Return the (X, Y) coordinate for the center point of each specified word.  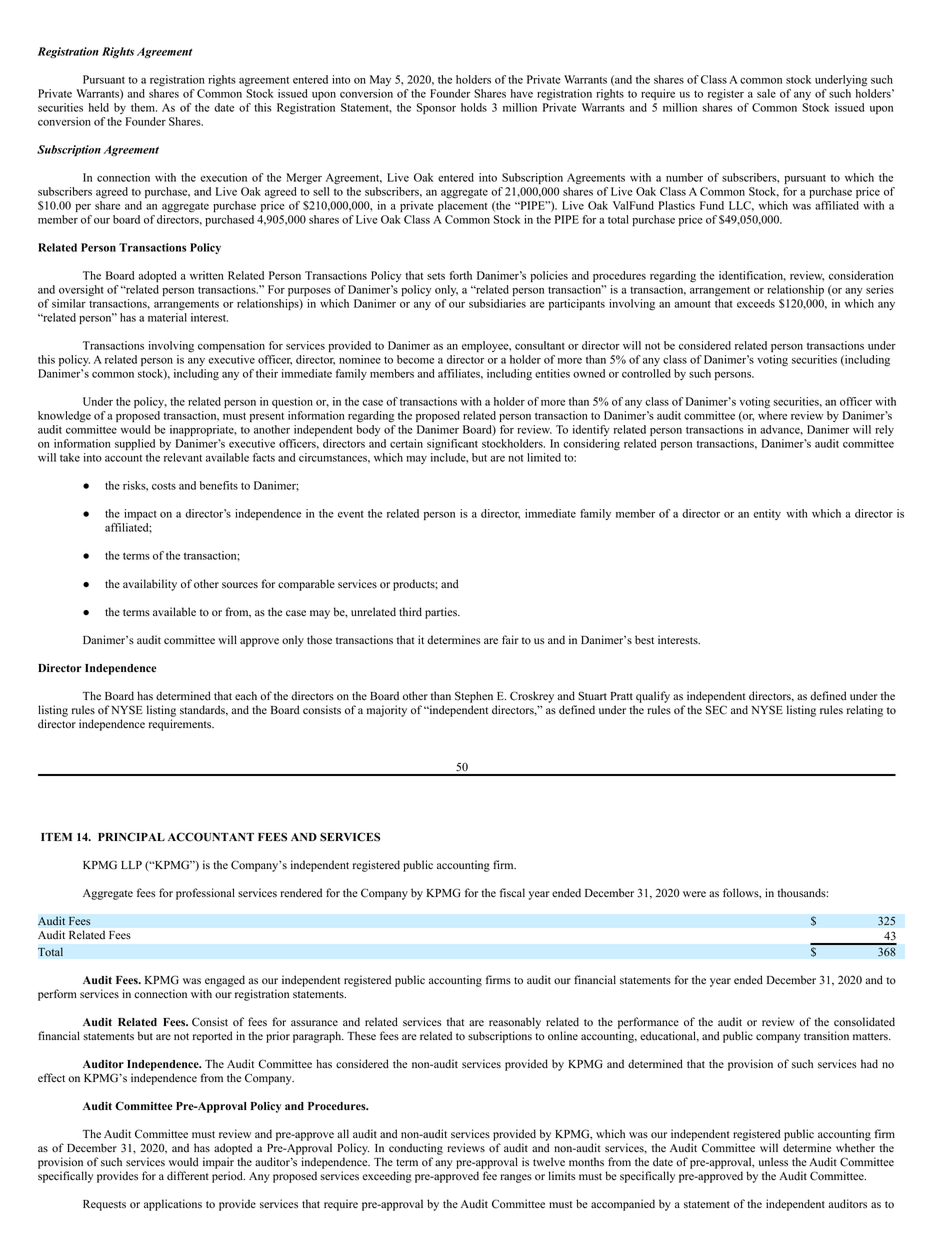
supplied (135, 444)
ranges (516, 1178)
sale (766, 93)
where (772, 415)
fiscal (512, 892)
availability (150, 585)
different (188, 1176)
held (99, 107)
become (415, 359)
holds (474, 107)
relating (865, 711)
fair (510, 639)
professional (205, 894)
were (694, 894)
